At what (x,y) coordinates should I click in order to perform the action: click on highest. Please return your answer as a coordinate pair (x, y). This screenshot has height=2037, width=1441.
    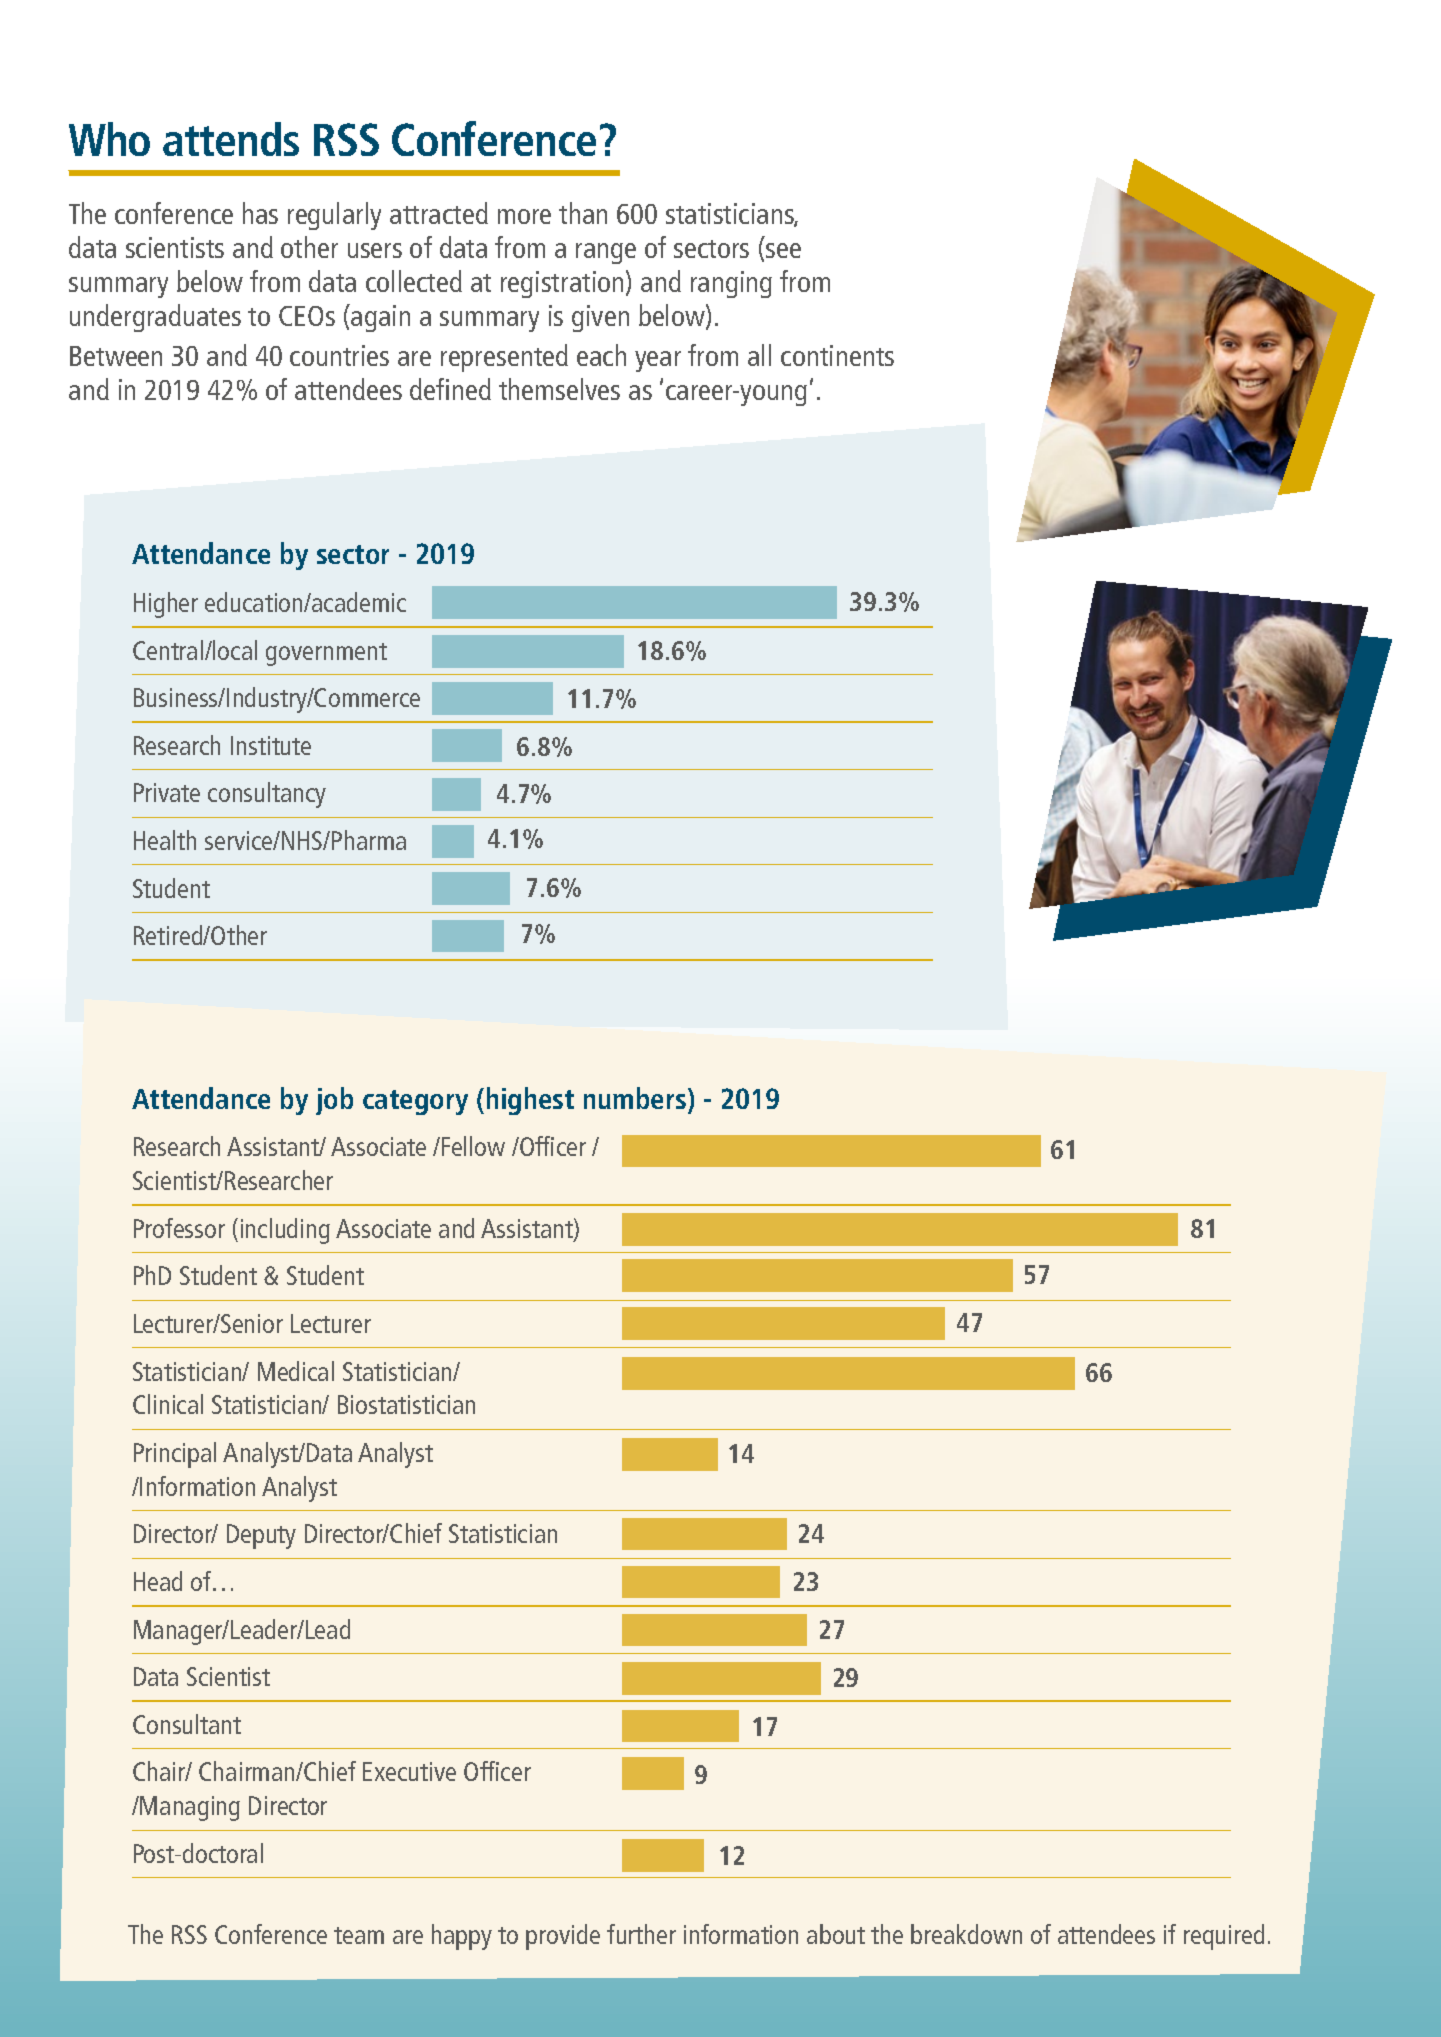
    Looking at the image, I should click on (530, 1101).
